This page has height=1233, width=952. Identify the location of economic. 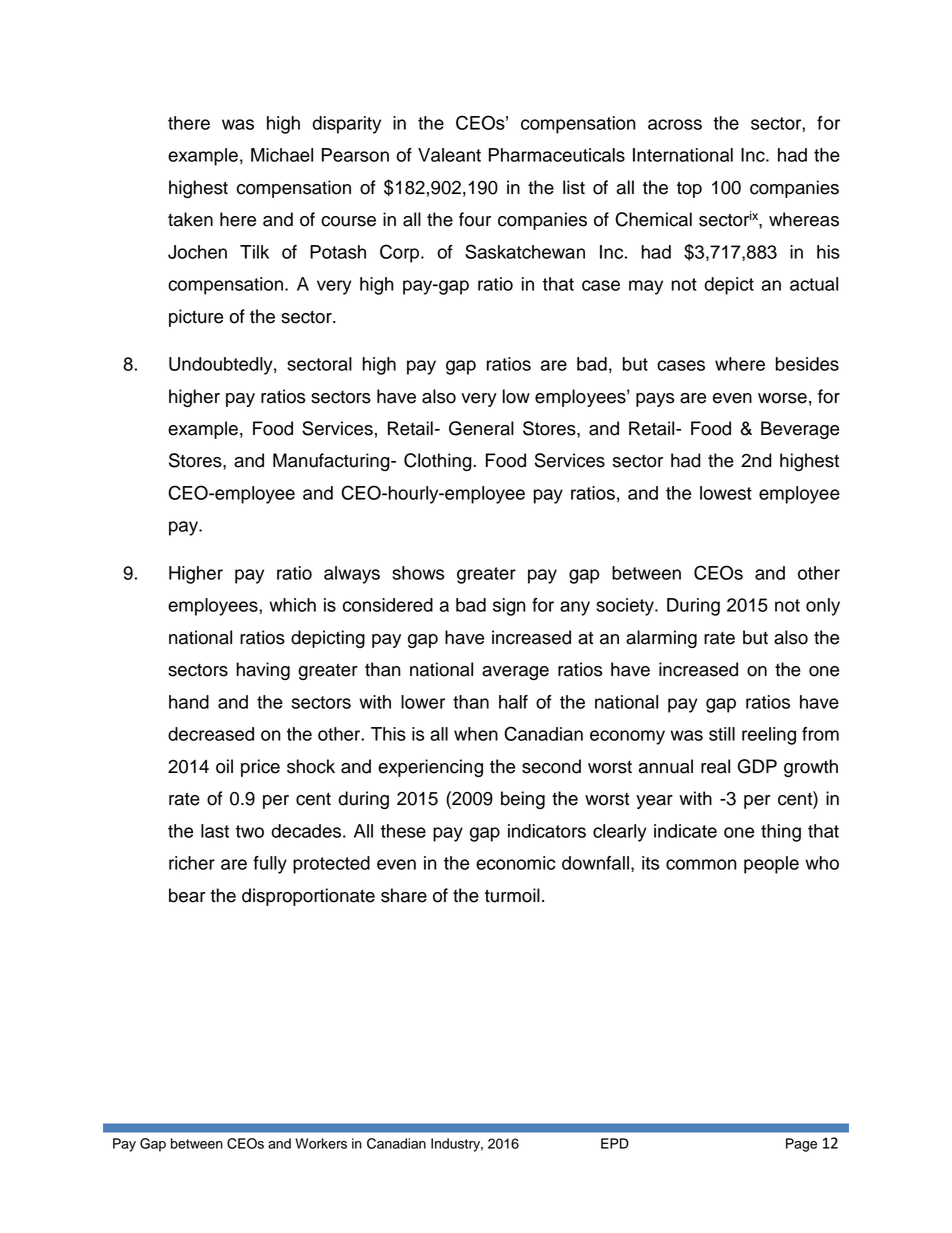
(515, 863).
